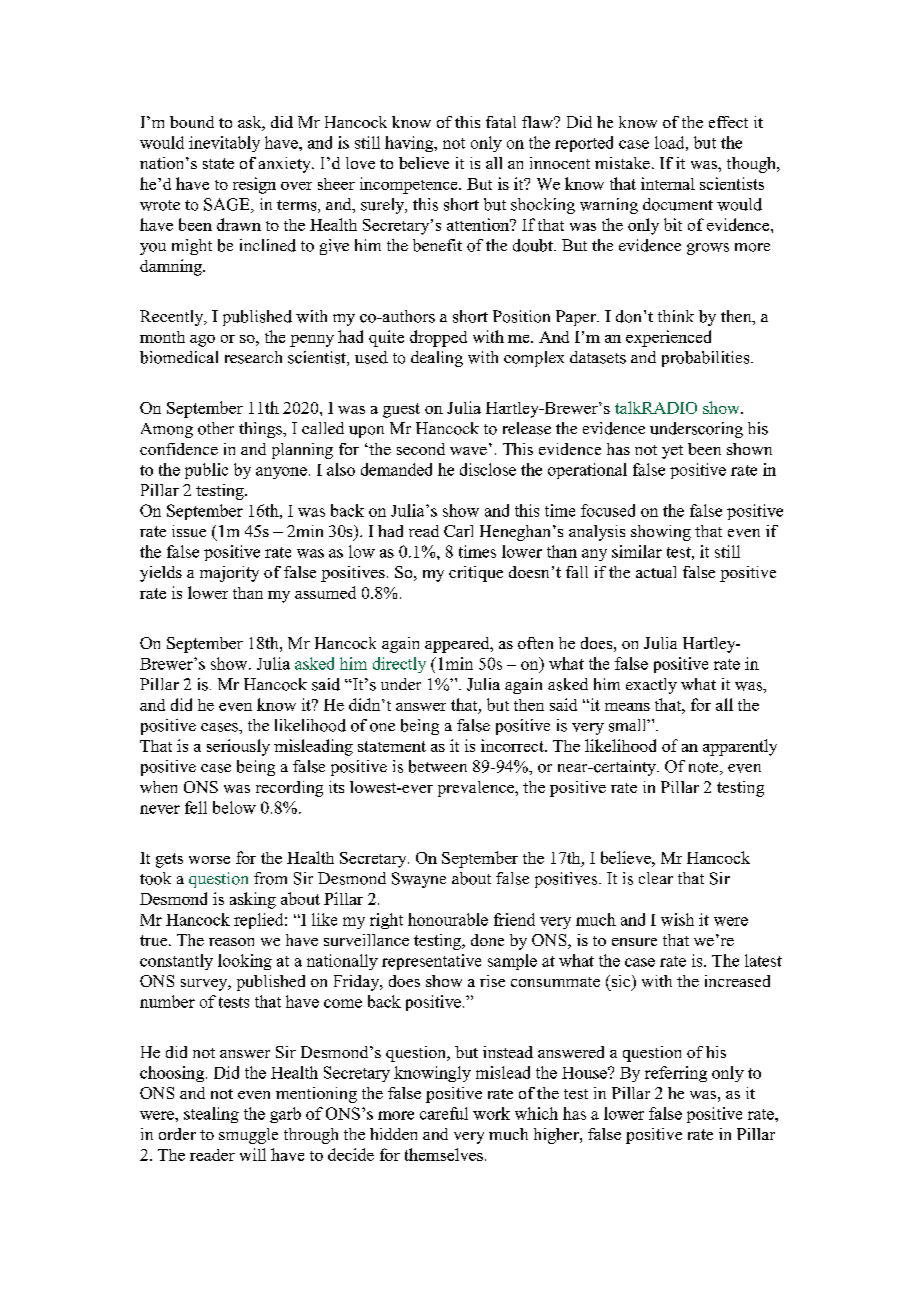 Image resolution: width=924 pixels, height=1308 pixels. Describe the element at coordinates (676, 1074) in the screenshot. I see `referring` at that location.
